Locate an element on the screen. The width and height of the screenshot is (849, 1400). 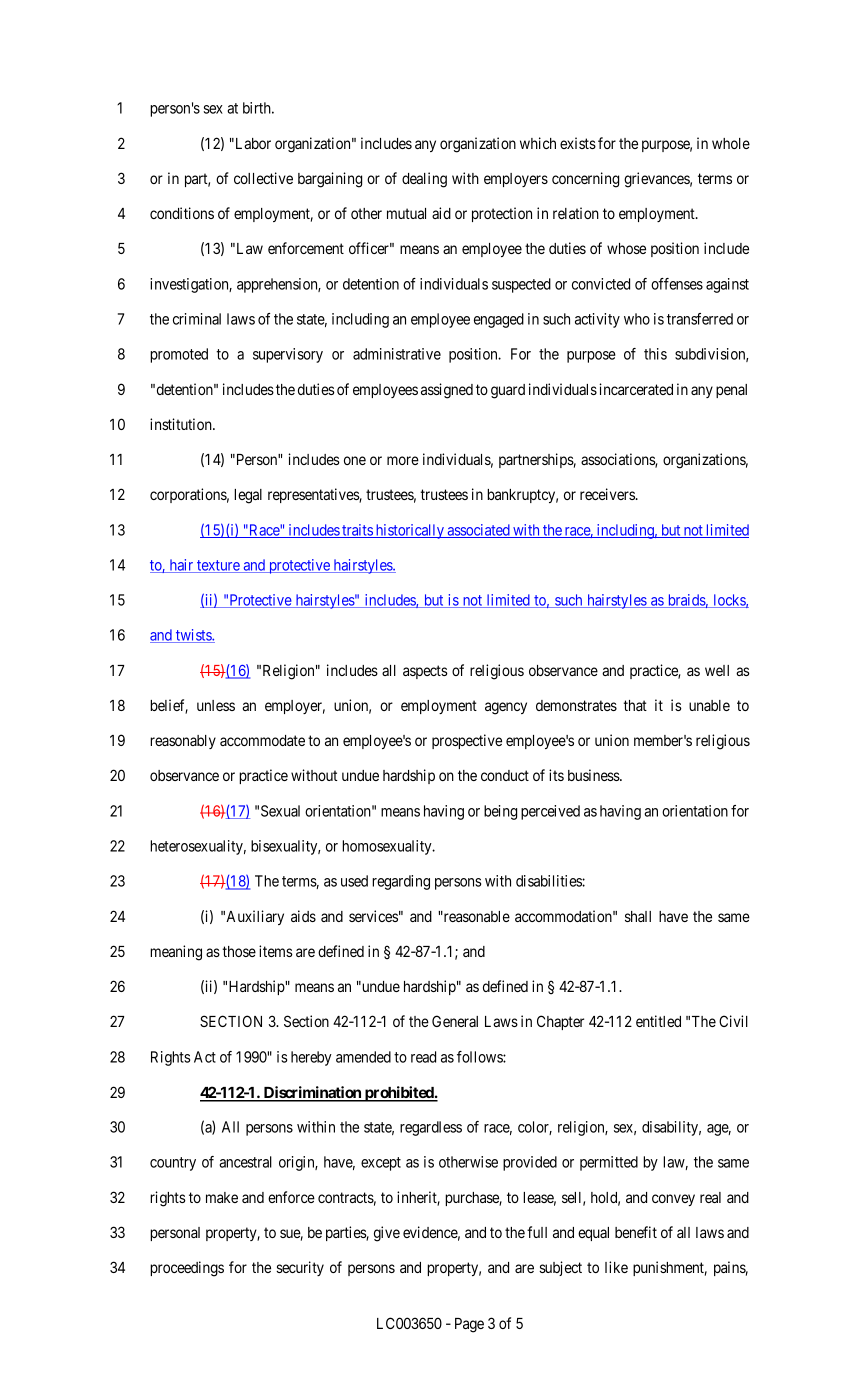
whole is located at coordinates (731, 143).
